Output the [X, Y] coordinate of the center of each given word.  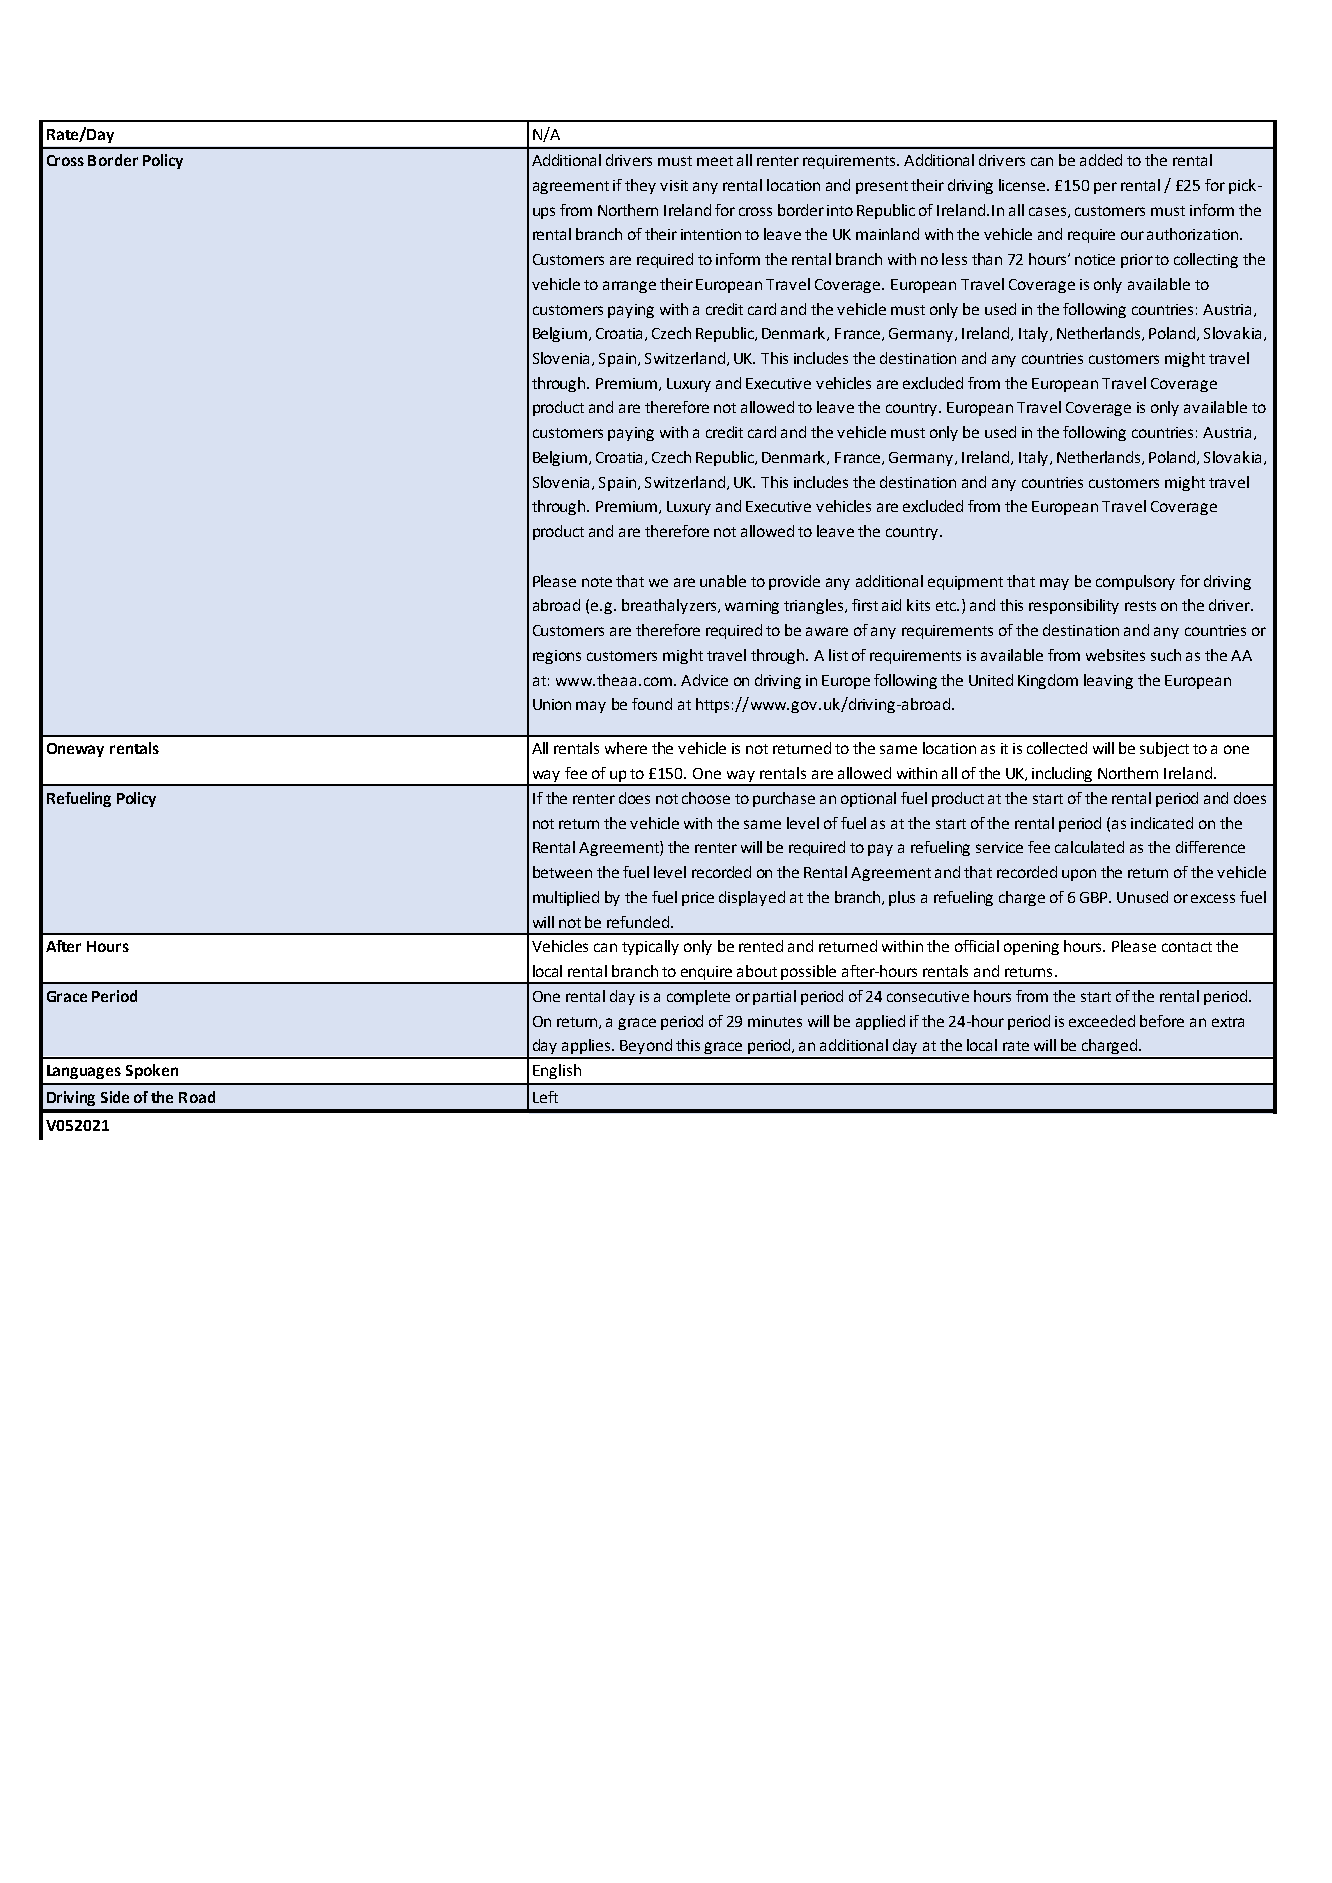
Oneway [75, 750]
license [1023, 185]
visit [674, 185]
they [640, 186]
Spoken [152, 1071]
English [557, 1071]
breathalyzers [670, 606]
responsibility [1074, 606]
